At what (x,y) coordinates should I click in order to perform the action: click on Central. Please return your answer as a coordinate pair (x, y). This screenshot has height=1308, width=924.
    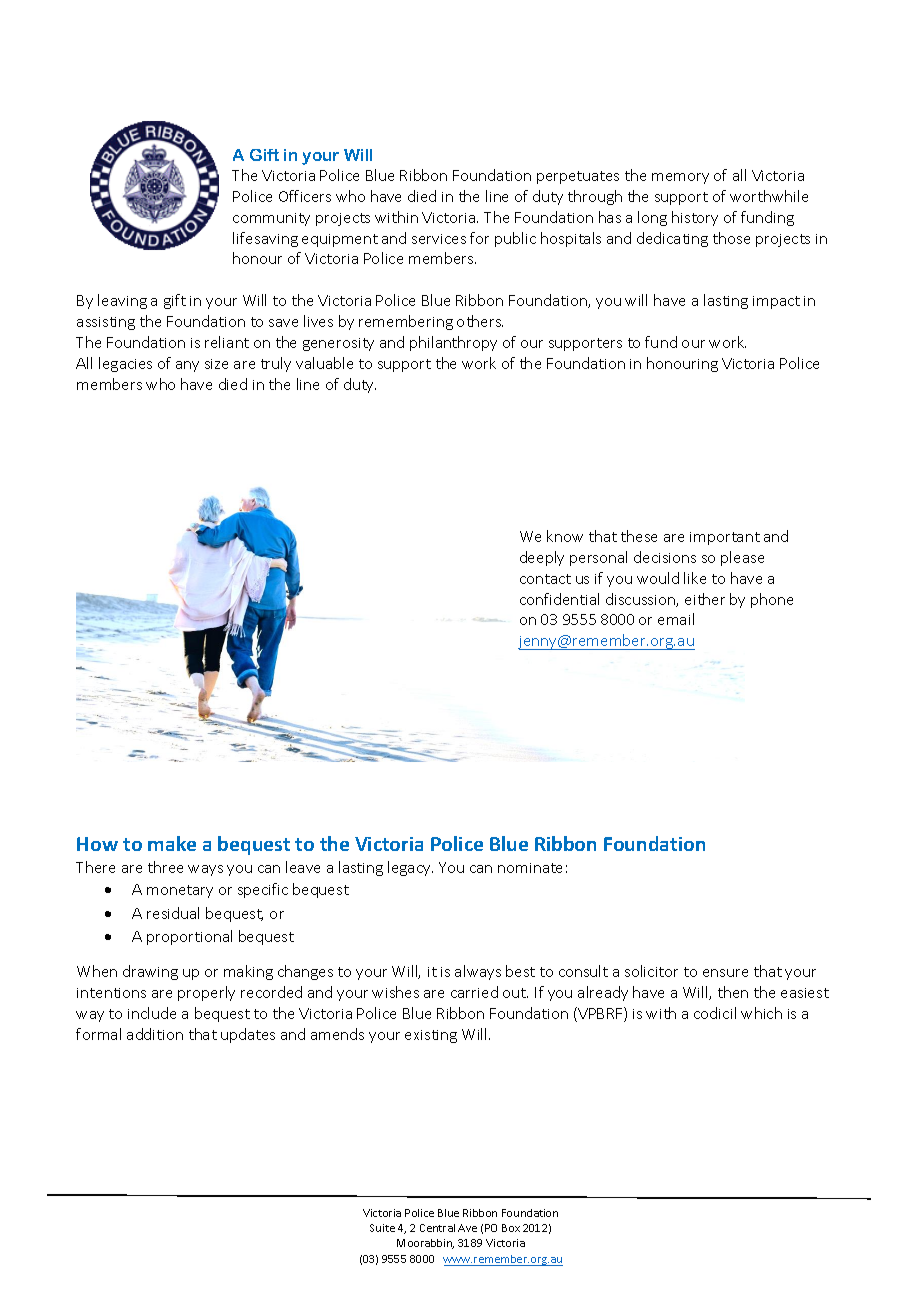
    Looking at the image, I should click on (437, 1228).
